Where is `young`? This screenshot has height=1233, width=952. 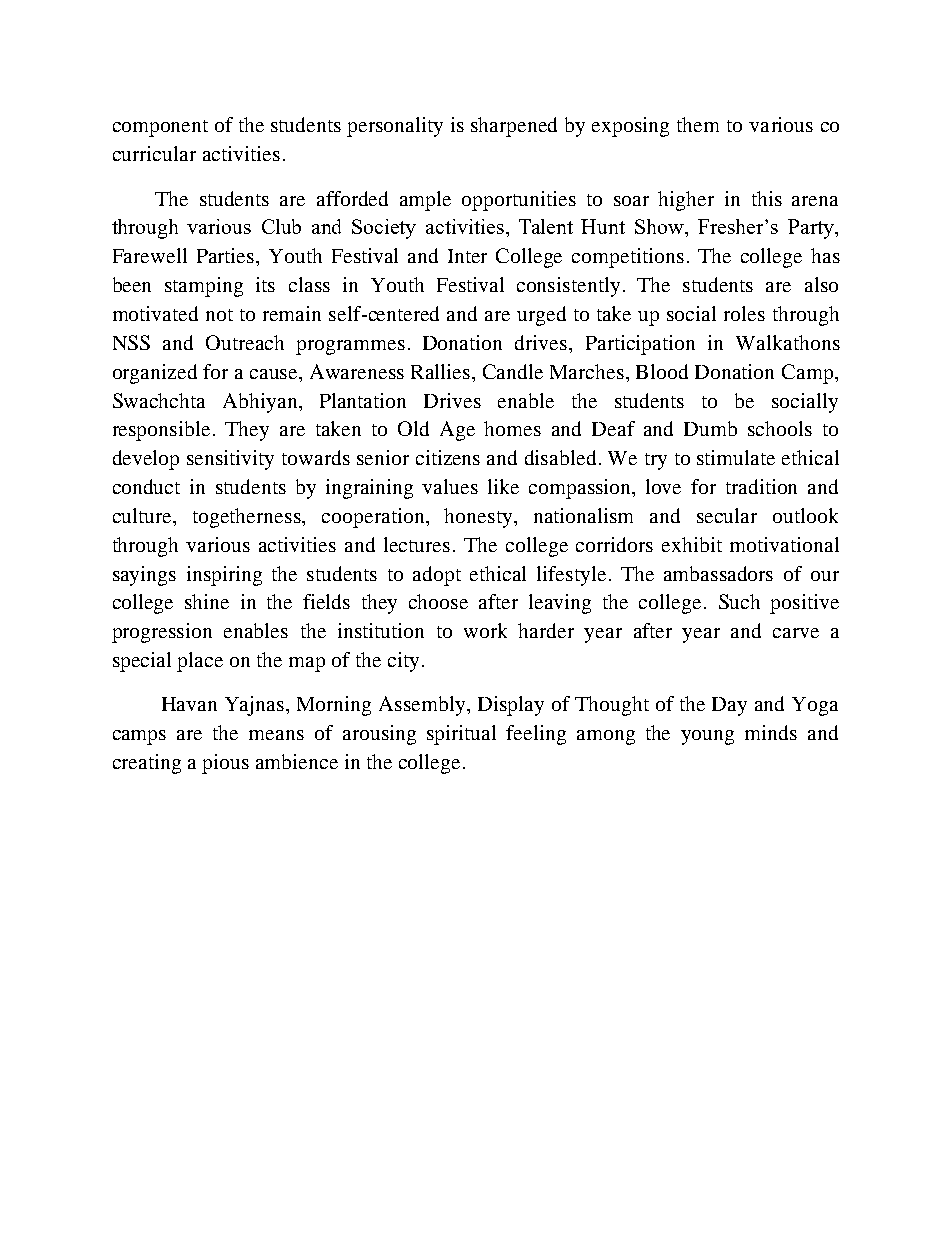
young is located at coordinates (707, 737).
